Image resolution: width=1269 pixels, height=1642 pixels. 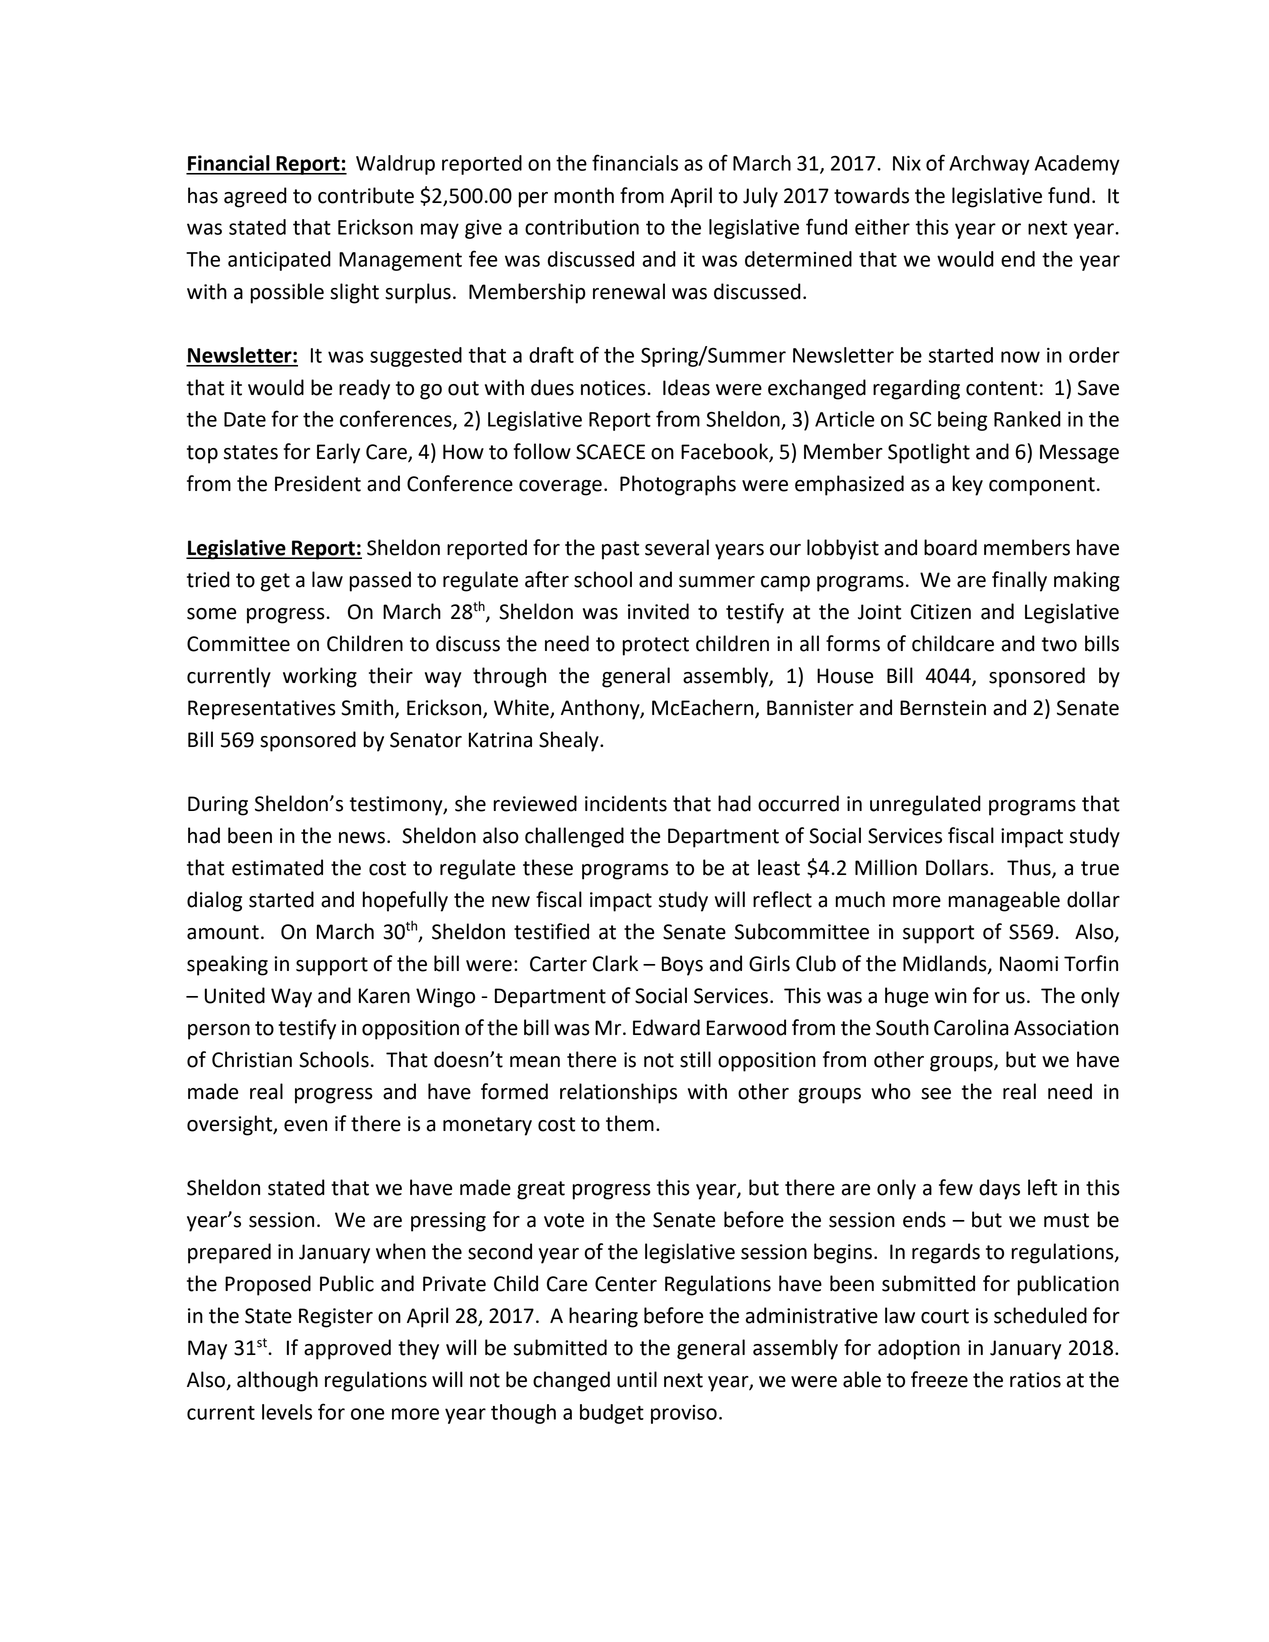 What do you see at coordinates (255, 197) in the screenshot?
I see `agreed` at bounding box center [255, 197].
